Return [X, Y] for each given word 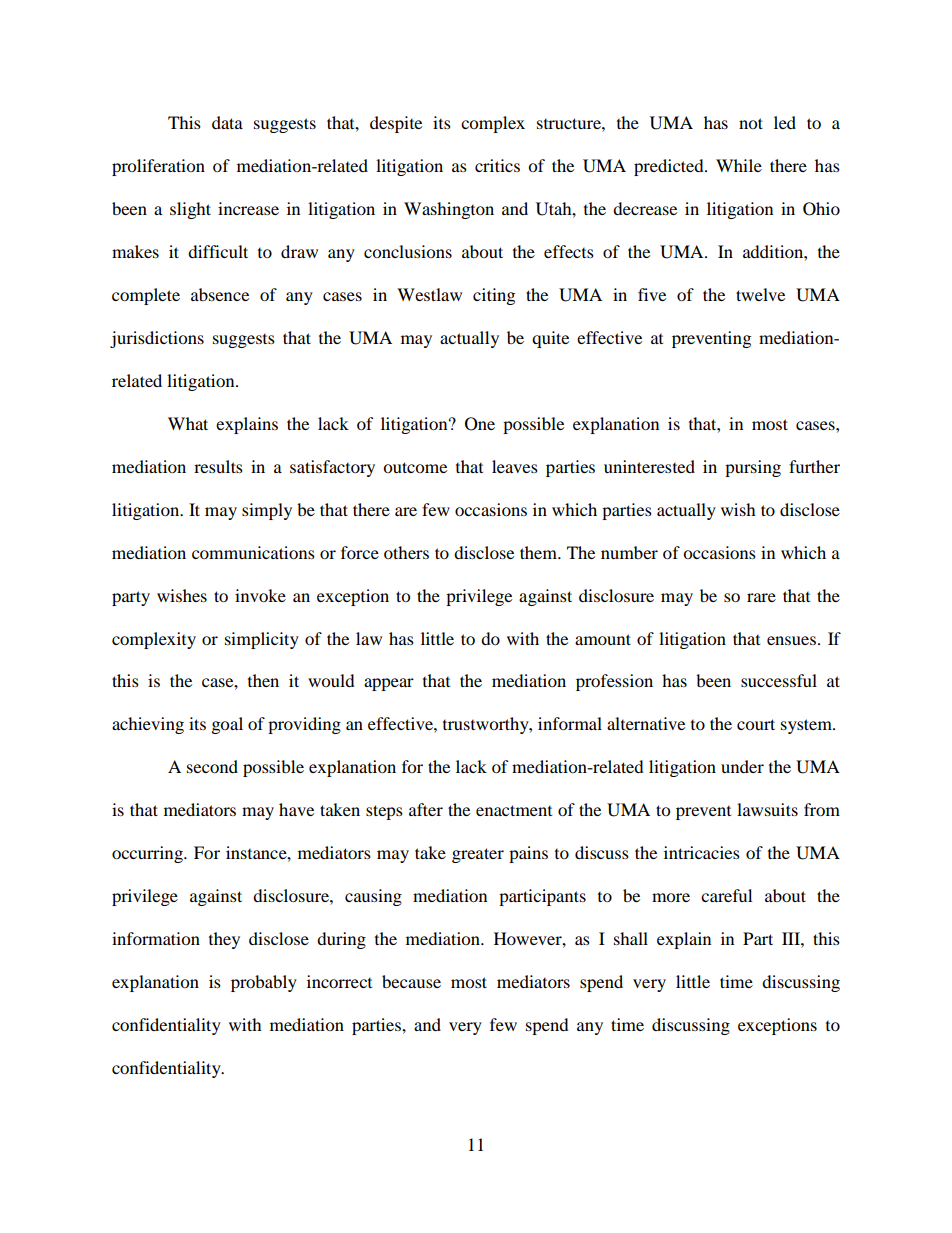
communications [253, 552]
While [739, 165]
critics [497, 165]
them [539, 552]
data [227, 122]
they [224, 940]
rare [761, 597]
